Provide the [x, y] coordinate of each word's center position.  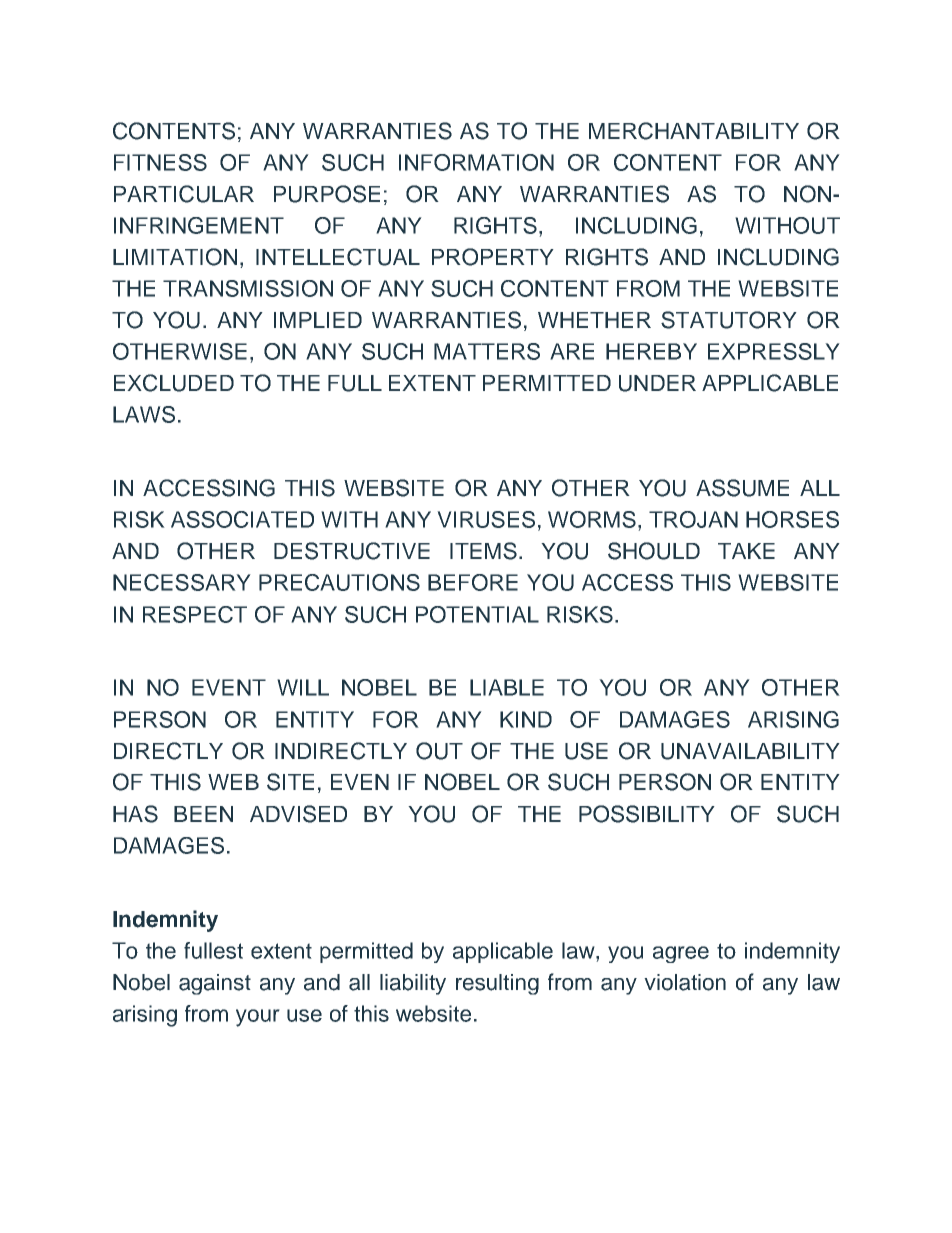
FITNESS [160, 162]
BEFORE [473, 582]
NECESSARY [182, 582]
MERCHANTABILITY [694, 131]
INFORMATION [476, 162]
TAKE [746, 551]
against [215, 984]
